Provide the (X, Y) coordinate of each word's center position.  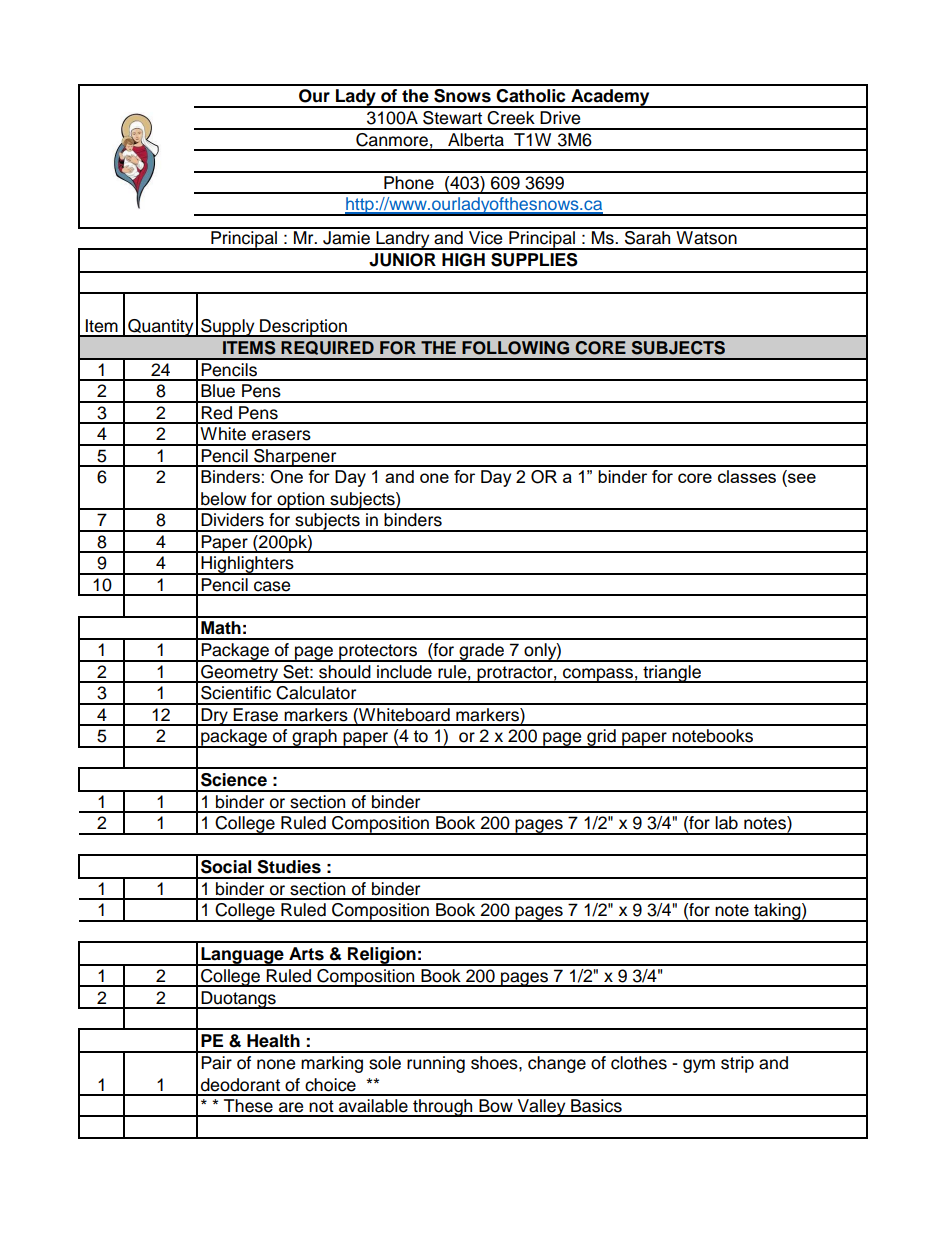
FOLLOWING (515, 348)
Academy (610, 98)
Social (226, 867)
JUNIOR (402, 260)
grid (601, 738)
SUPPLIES (534, 260)
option (301, 501)
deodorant (240, 1085)
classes (747, 476)
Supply (228, 328)
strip (737, 1064)
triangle (672, 674)
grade (481, 652)
